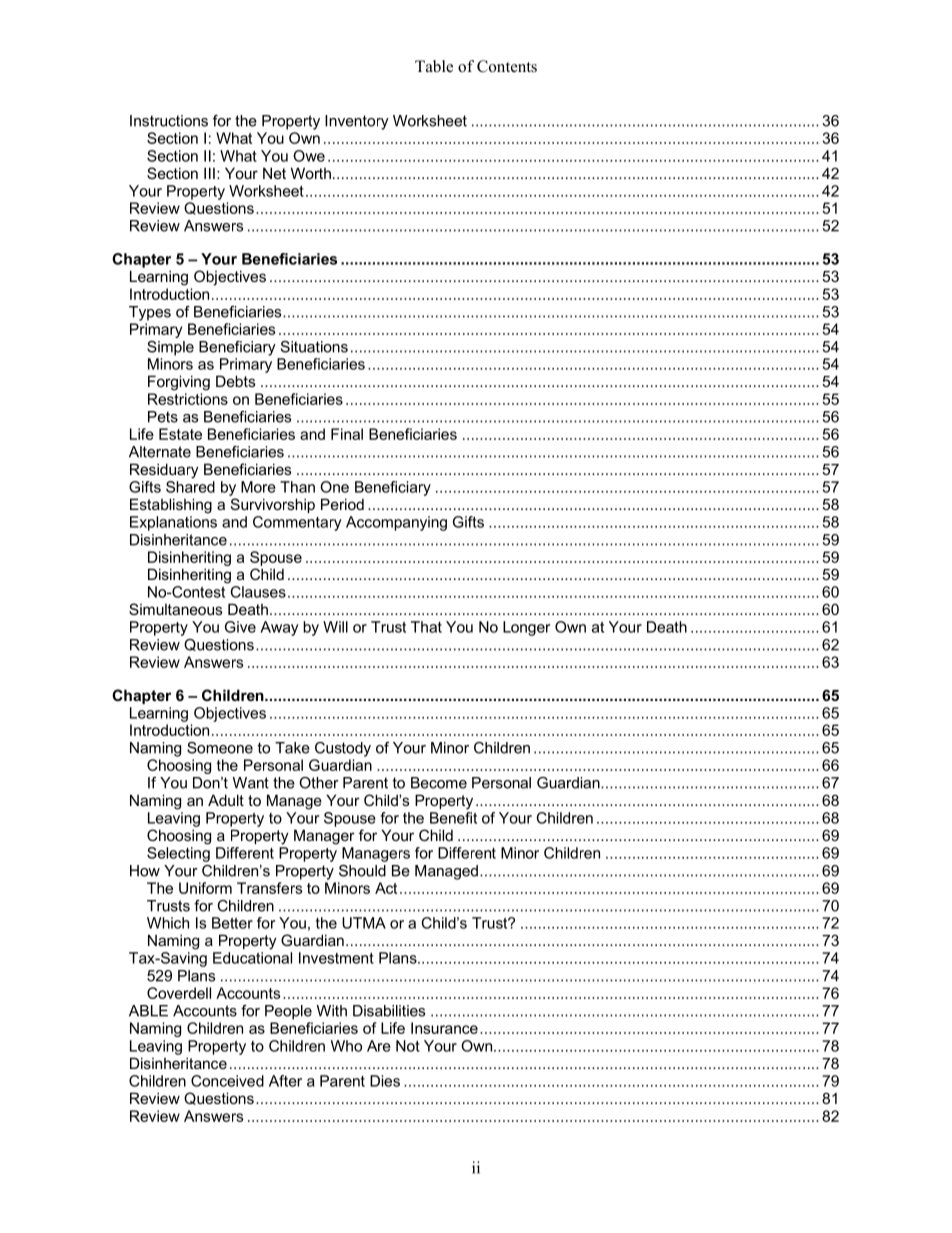  I want to click on Contents, so click(507, 66).
